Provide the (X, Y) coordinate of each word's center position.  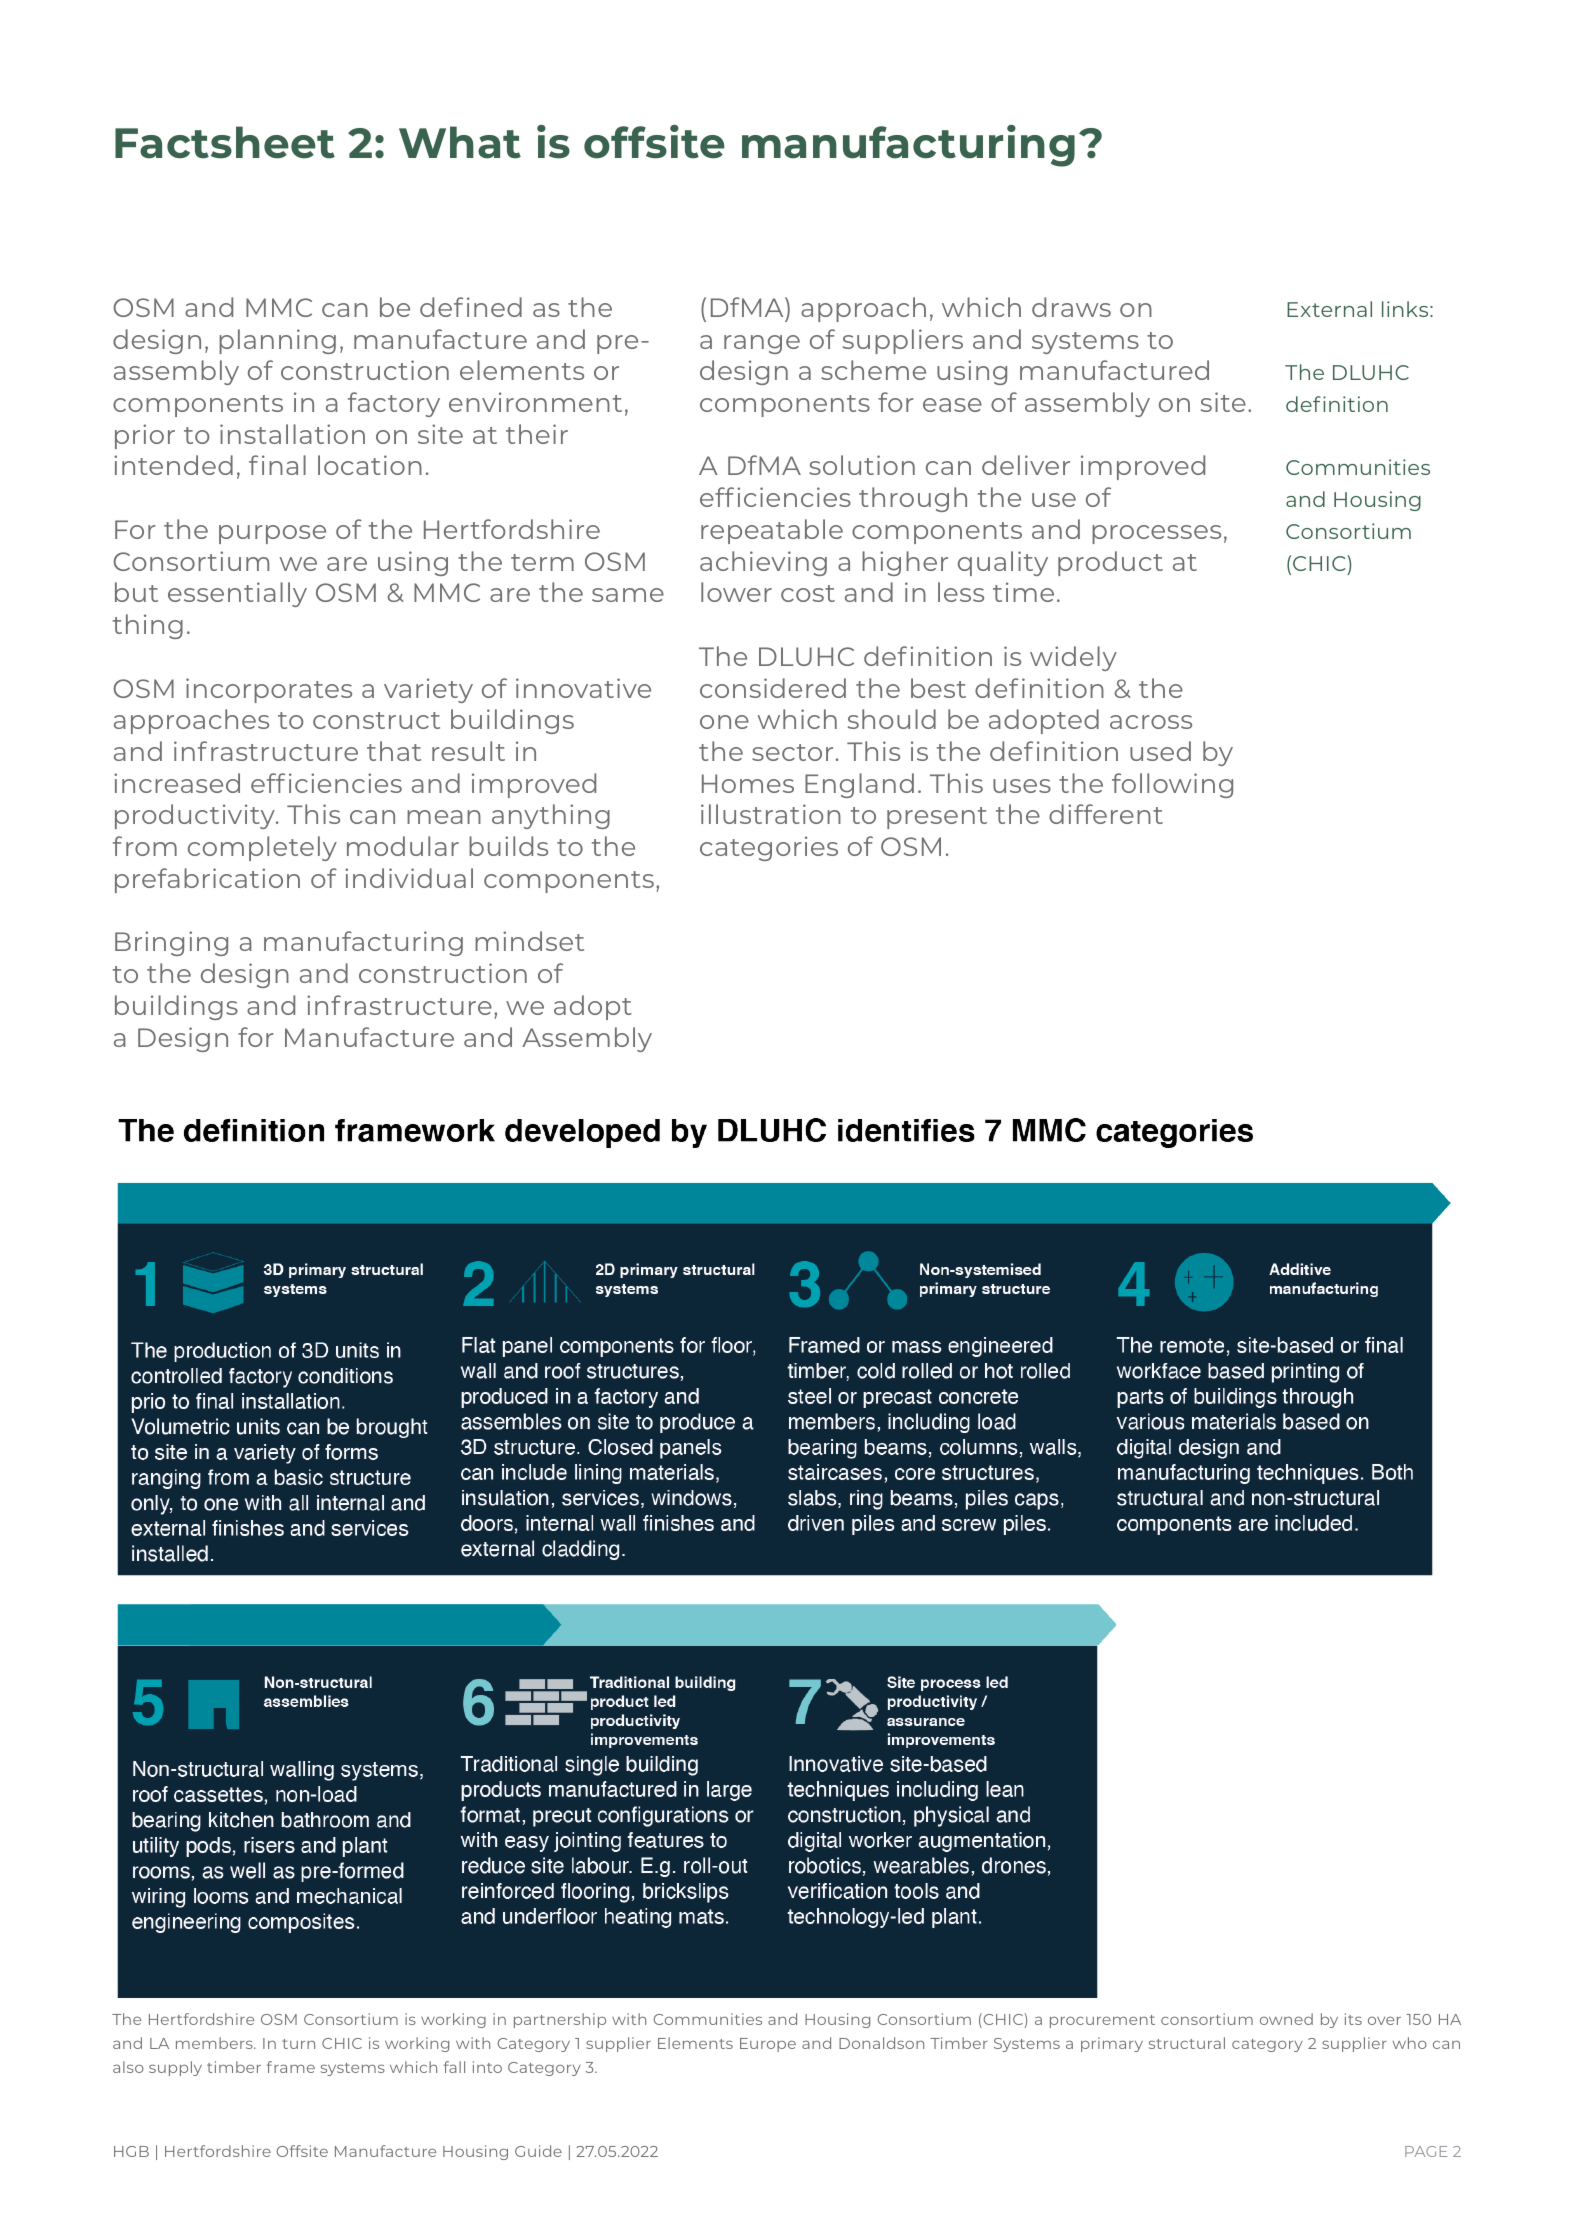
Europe (768, 2045)
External (1329, 309)
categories (769, 848)
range (762, 344)
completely (262, 848)
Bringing (171, 943)
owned (1286, 2019)
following (1172, 785)
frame (291, 2067)
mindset (529, 941)
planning (277, 341)
